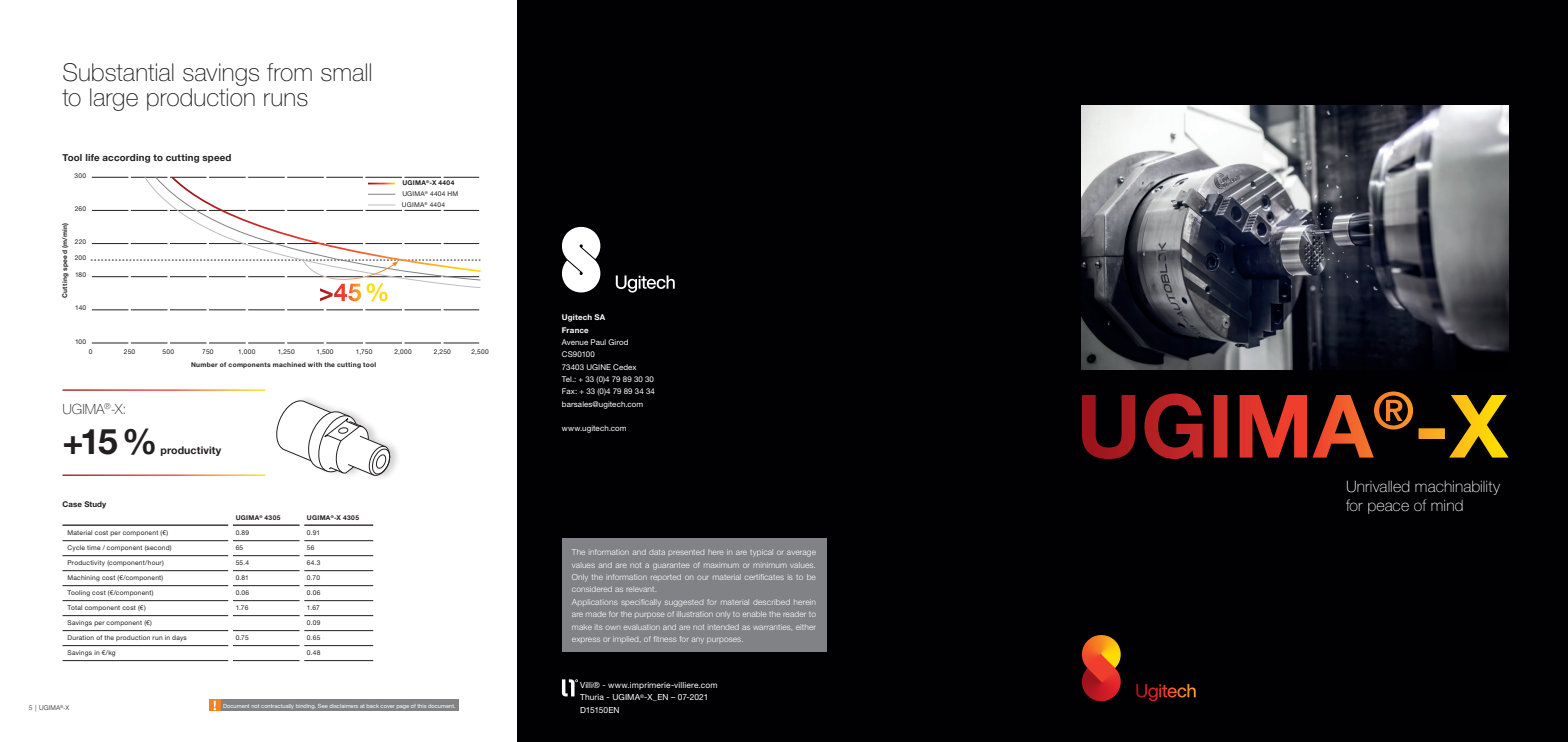 This screenshot has height=742, width=1568. Describe the element at coordinates (204, 364) in the screenshot. I see `Number` at that location.
